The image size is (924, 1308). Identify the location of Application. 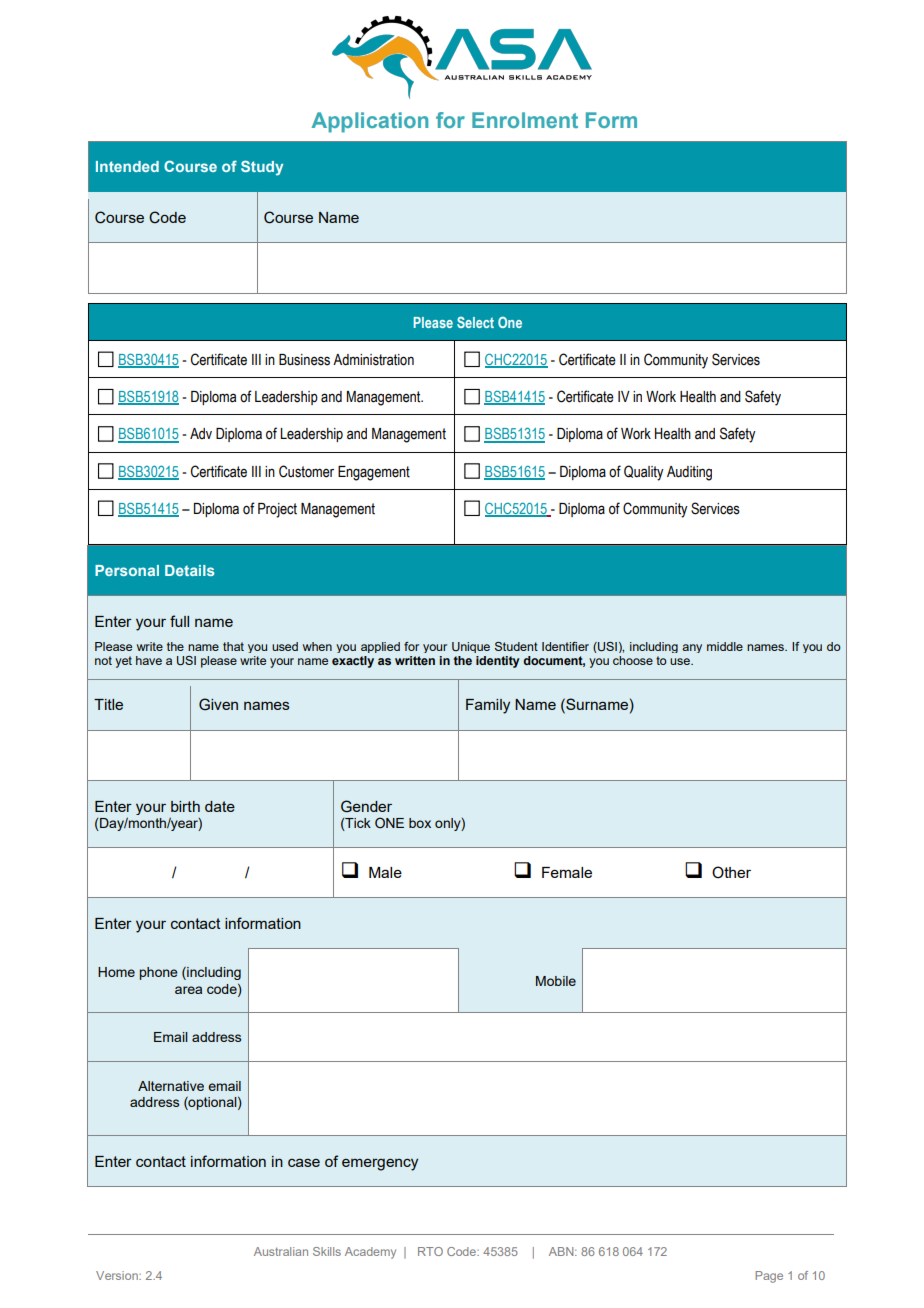
(370, 122).
